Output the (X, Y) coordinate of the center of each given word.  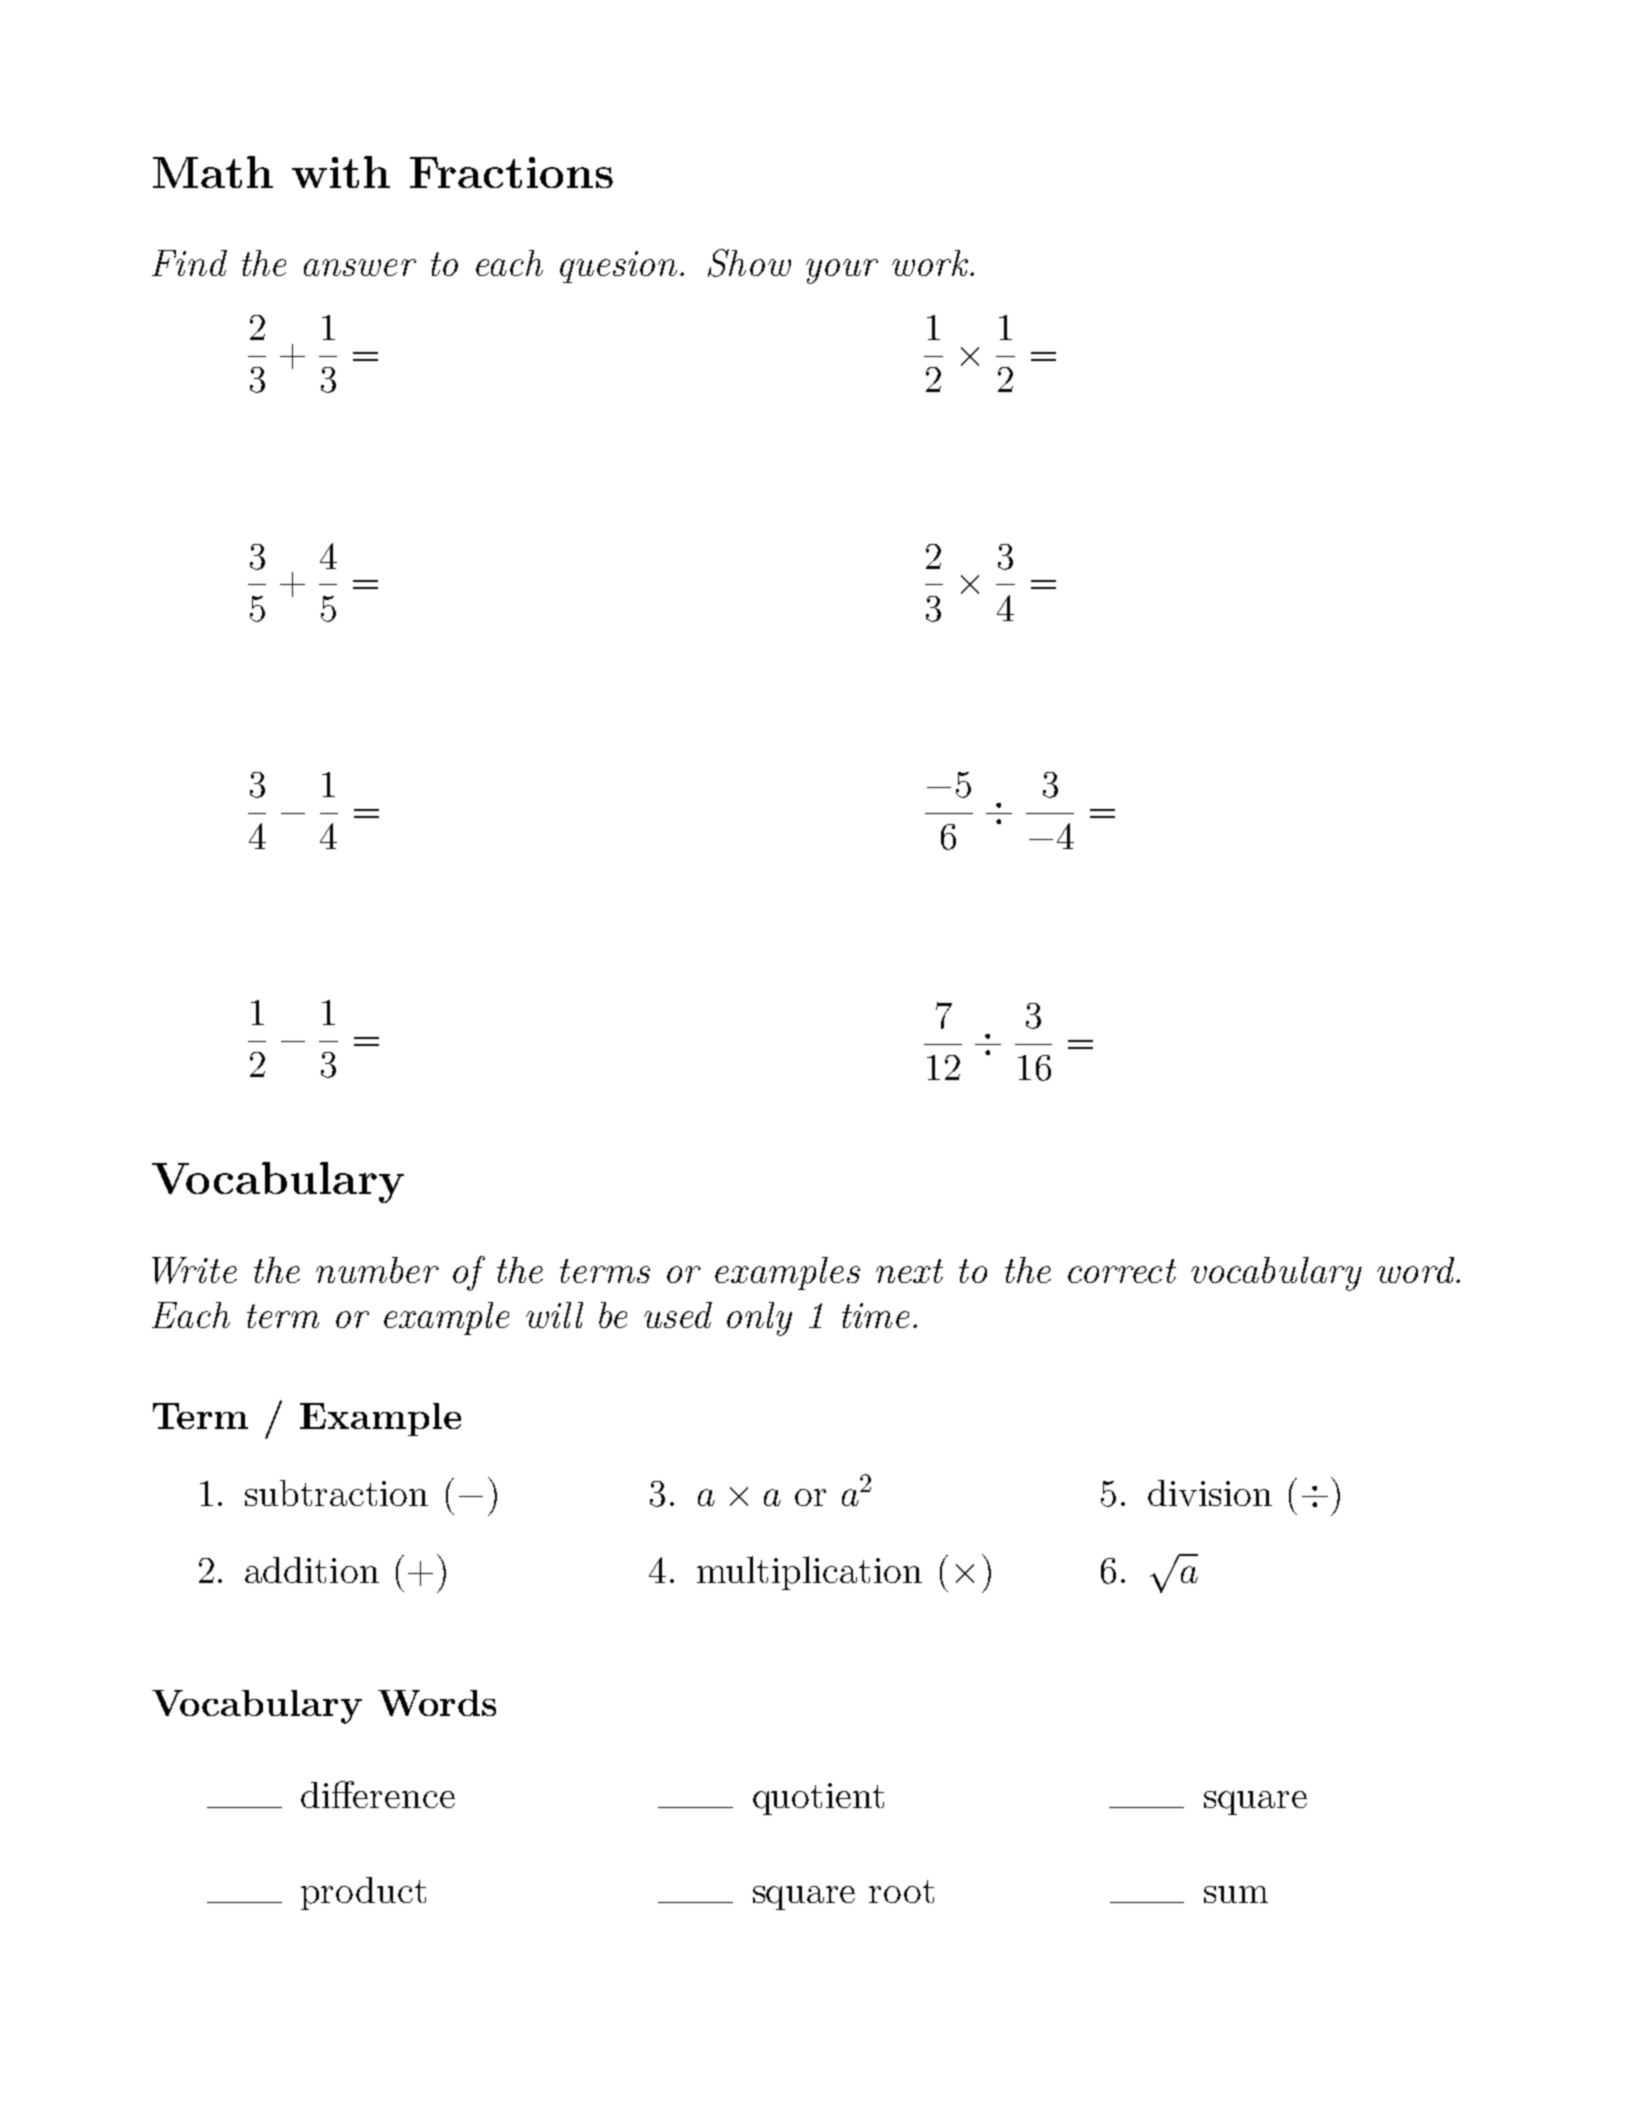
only (759, 1319)
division (1210, 1493)
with (341, 172)
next (909, 1271)
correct (1122, 1271)
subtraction (336, 1493)
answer (360, 267)
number (377, 1270)
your (842, 271)
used (678, 1315)
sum (1236, 1894)
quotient (818, 1799)
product (363, 1893)
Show (749, 263)
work (930, 263)
